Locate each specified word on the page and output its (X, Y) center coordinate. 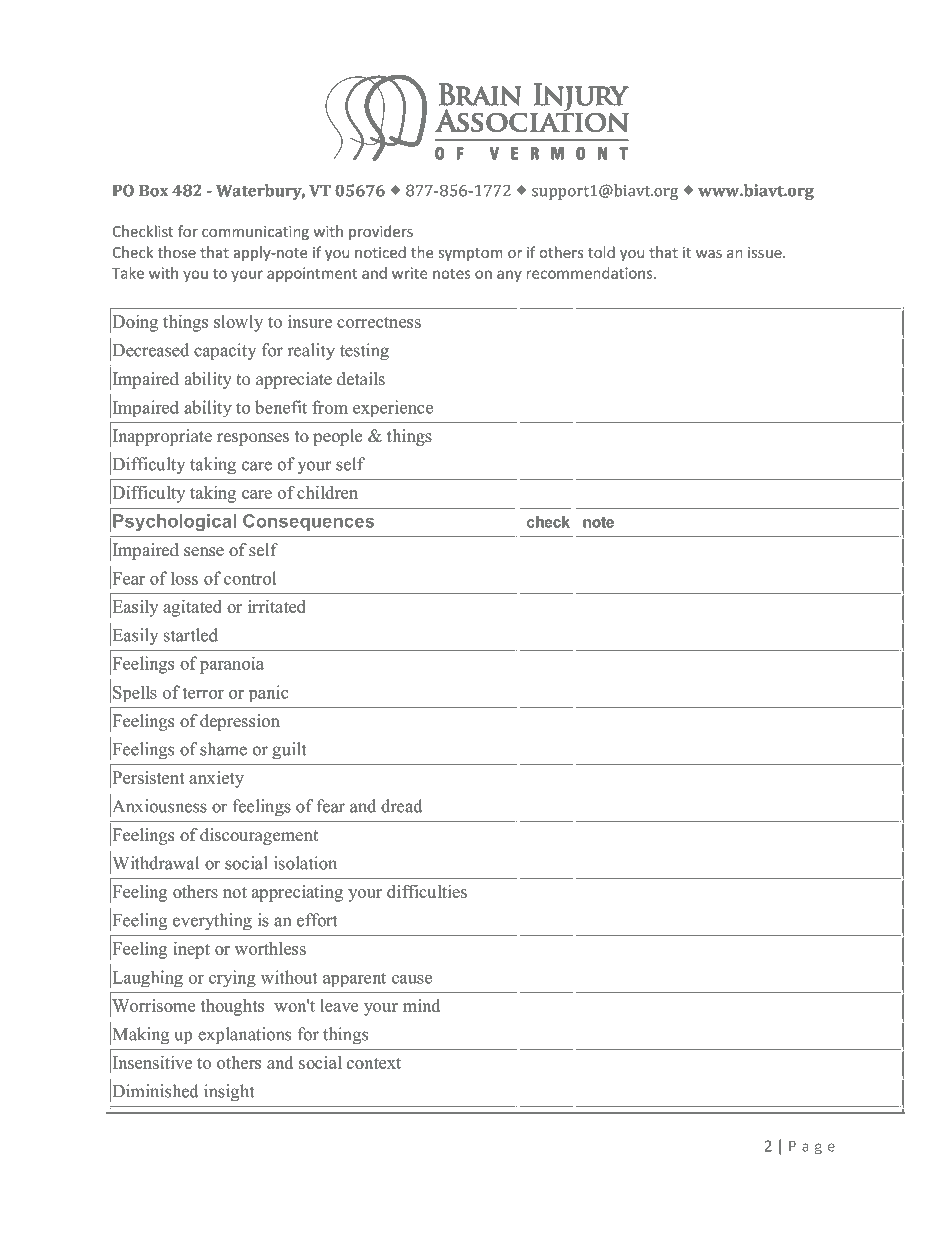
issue (766, 252)
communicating (255, 233)
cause (412, 979)
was (709, 254)
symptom (470, 254)
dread (402, 806)
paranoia (232, 665)
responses (253, 439)
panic (269, 693)
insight (229, 1092)
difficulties (427, 891)
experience (393, 408)
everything (212, 921)
